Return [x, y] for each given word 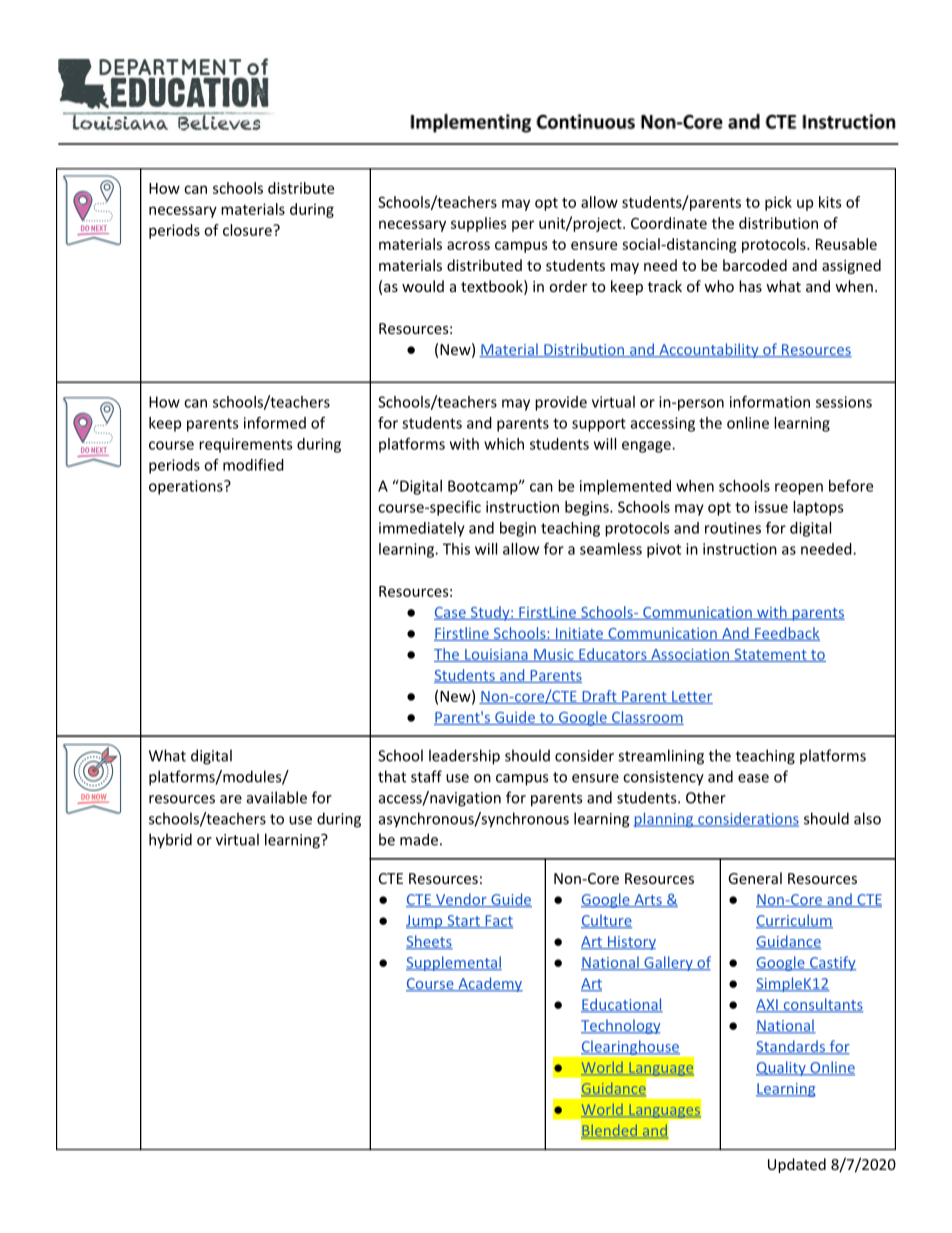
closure [248, 230]
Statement [770, 655]
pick [778, 203]
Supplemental [454, 963]
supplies [479, 224]
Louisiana [496, 655]
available [277, 797]
